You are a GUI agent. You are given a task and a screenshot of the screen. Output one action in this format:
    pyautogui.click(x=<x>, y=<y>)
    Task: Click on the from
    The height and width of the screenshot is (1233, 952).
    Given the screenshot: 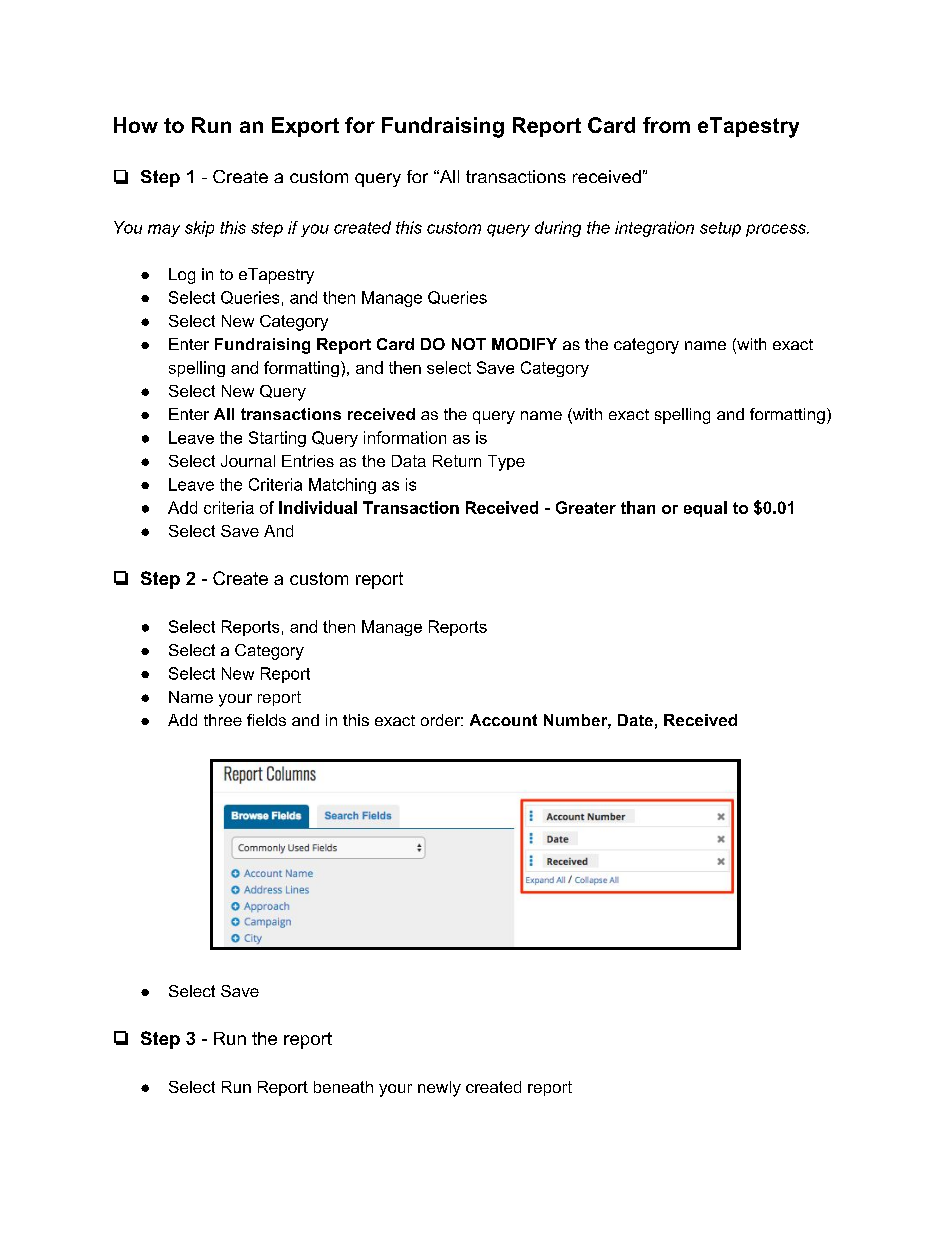 What is the action you would take?
    pyautogui.click(x=666, y=125)
